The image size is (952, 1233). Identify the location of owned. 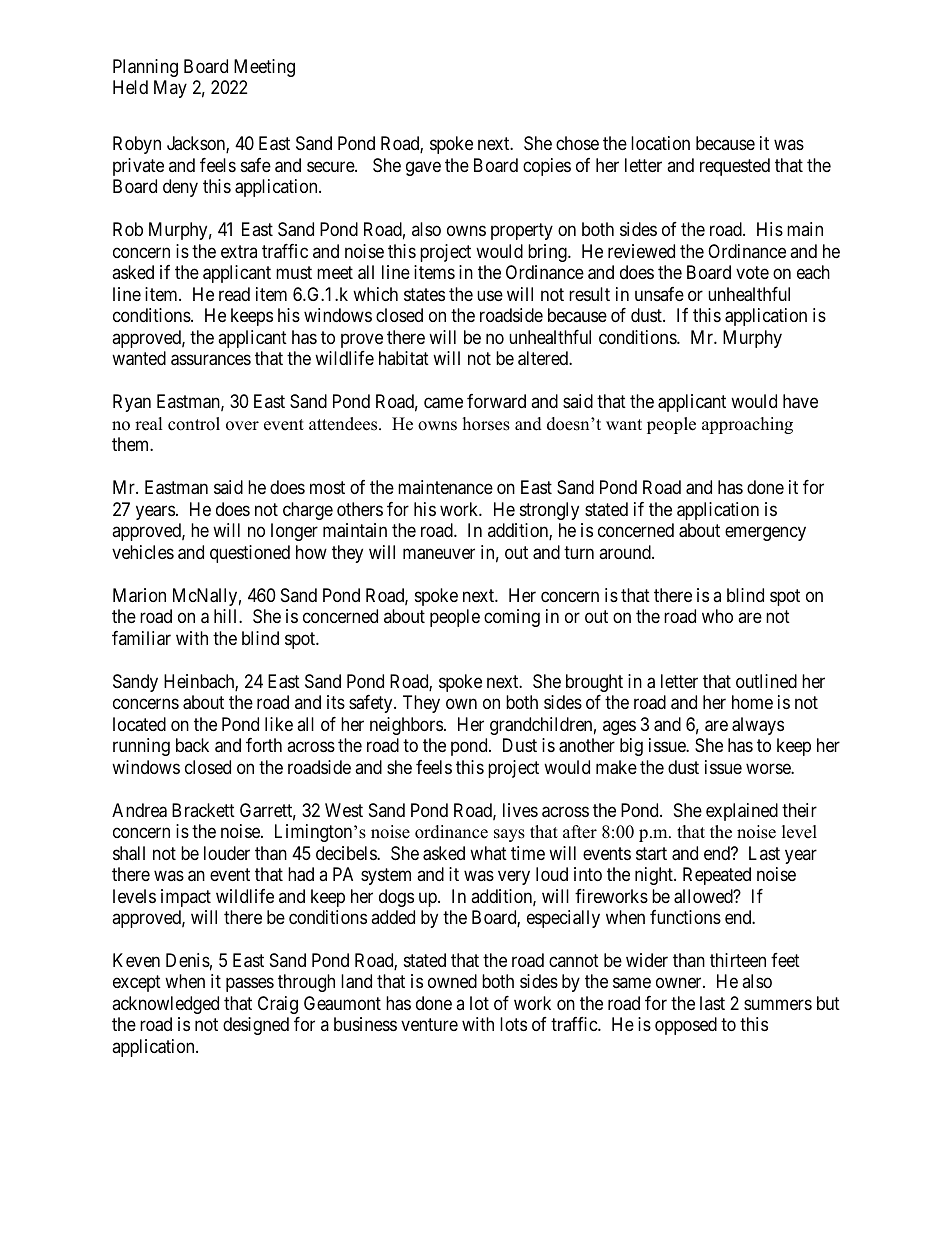
(452, 981).
